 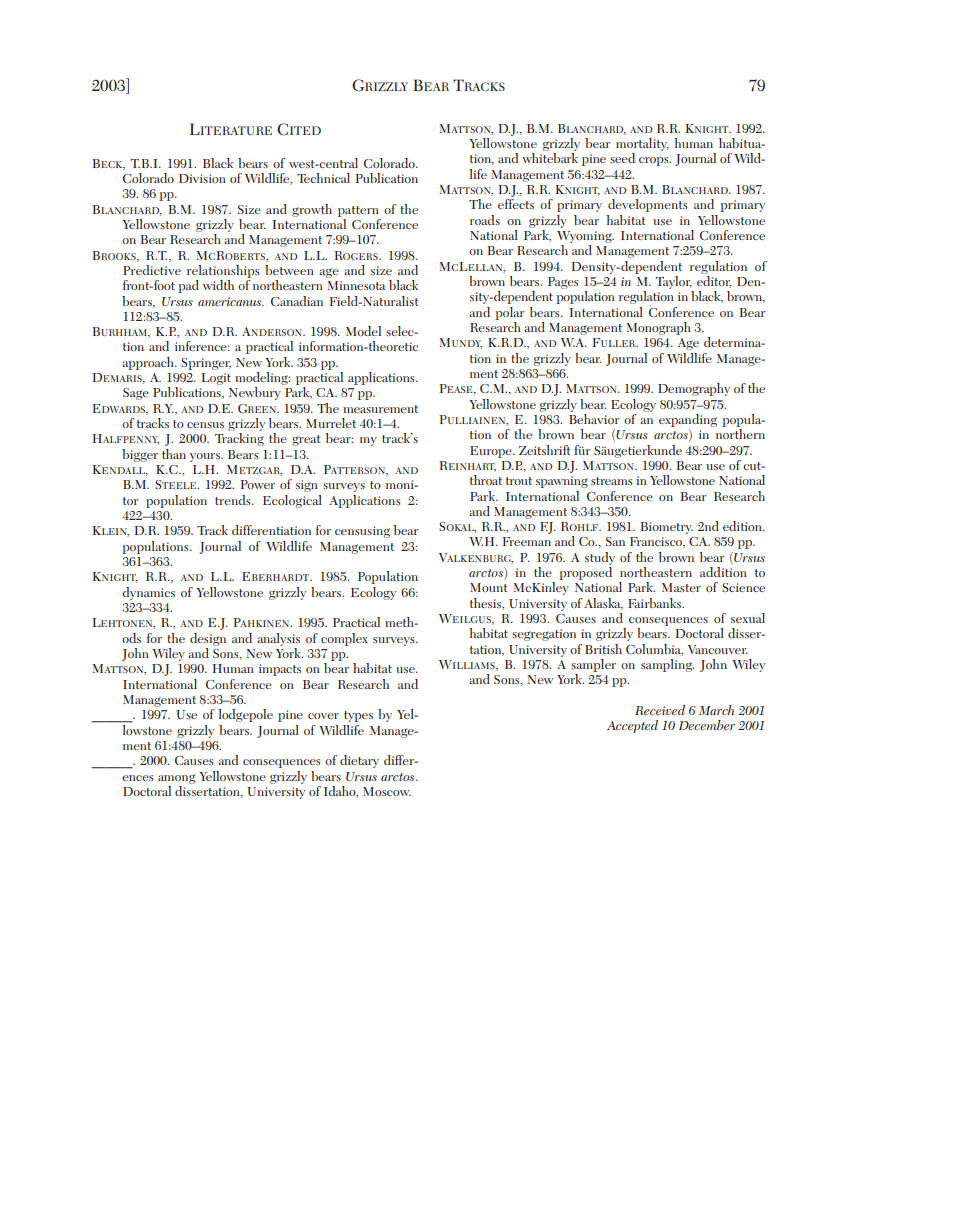 I want to click on crops, so click(x=655, y=161).
